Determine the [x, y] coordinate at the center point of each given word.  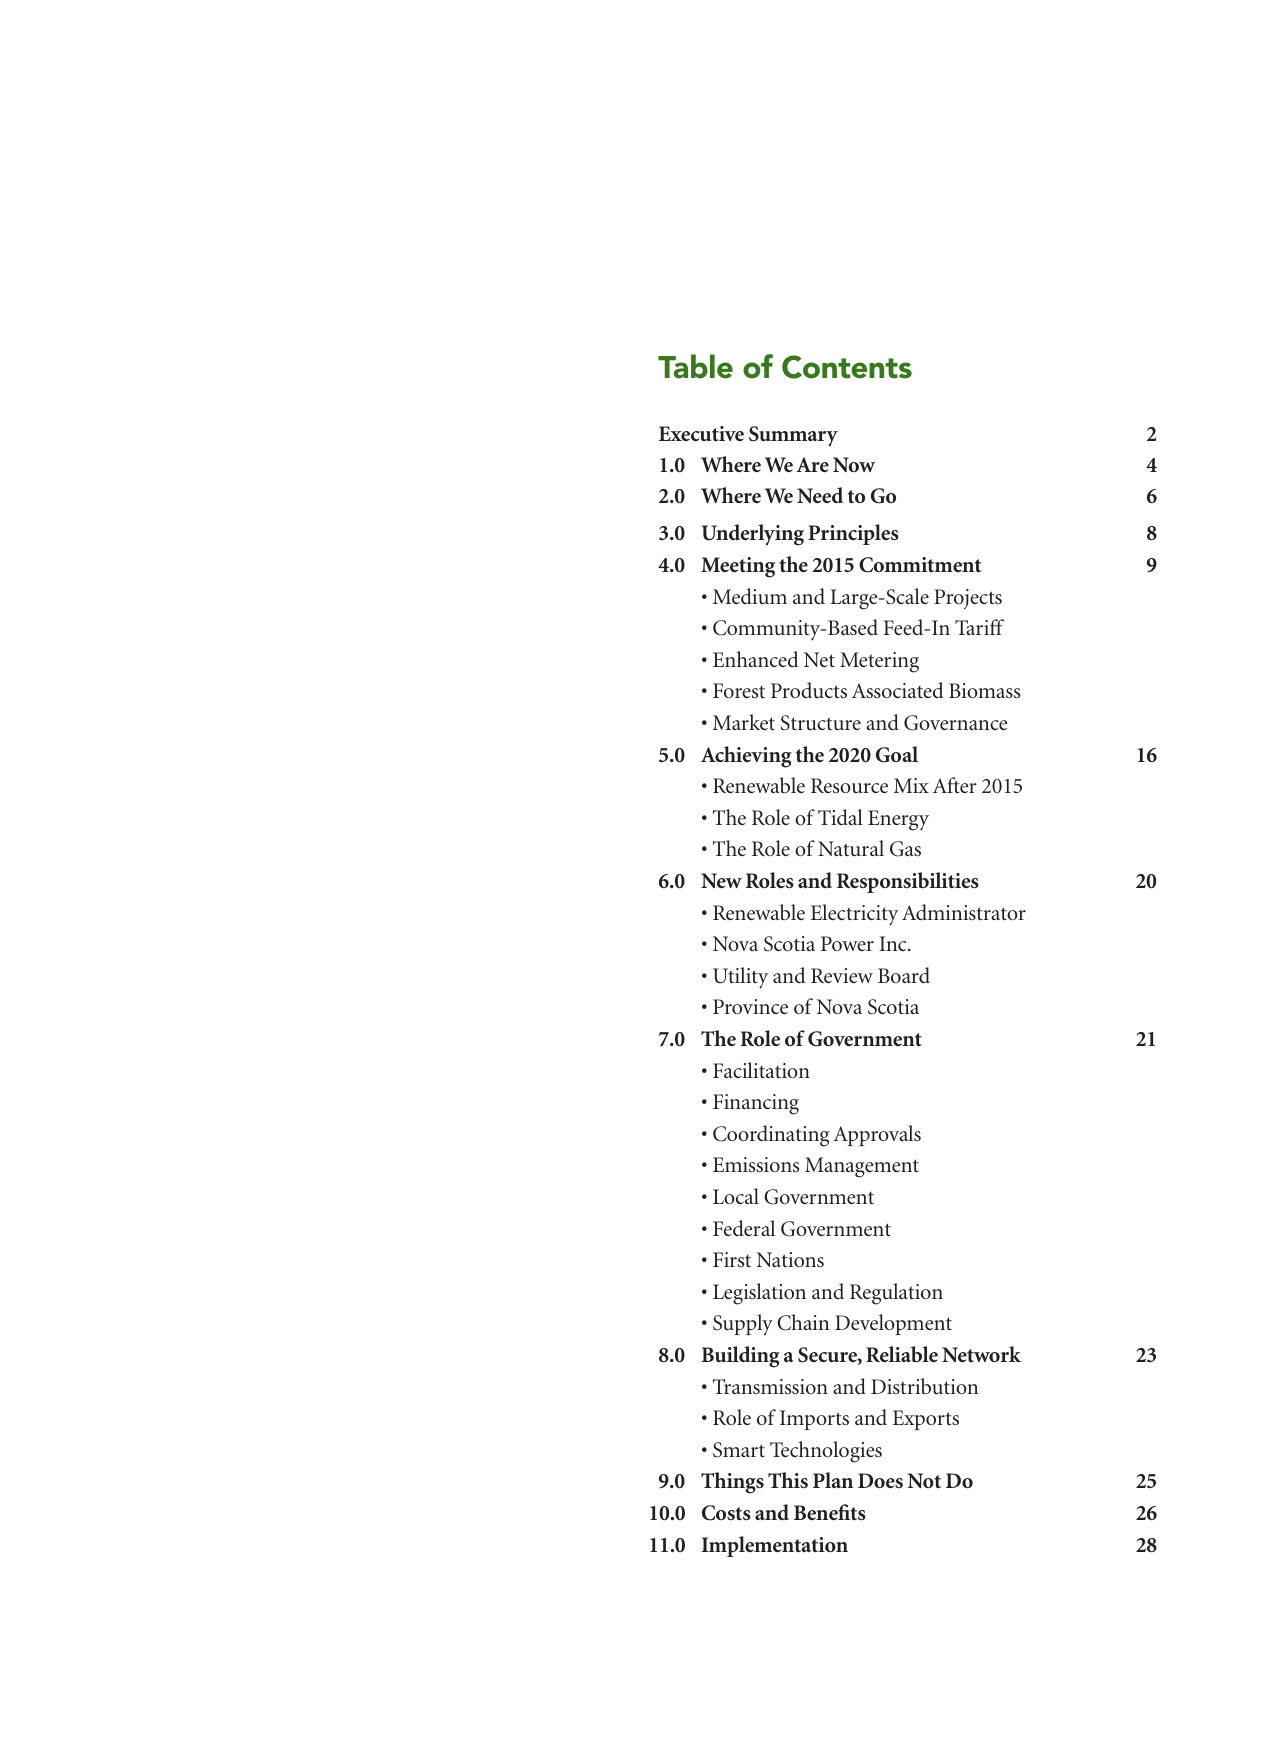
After [955, 785]
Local [736, 1196]
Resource [849, 786]
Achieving [746, 757]
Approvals [877, 1135]
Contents [847, 367]
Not [924, 1480]
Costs [726, 1513]
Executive [701, 433]
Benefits [830, 1512]
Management [862, 1167]
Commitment [920, 565]
